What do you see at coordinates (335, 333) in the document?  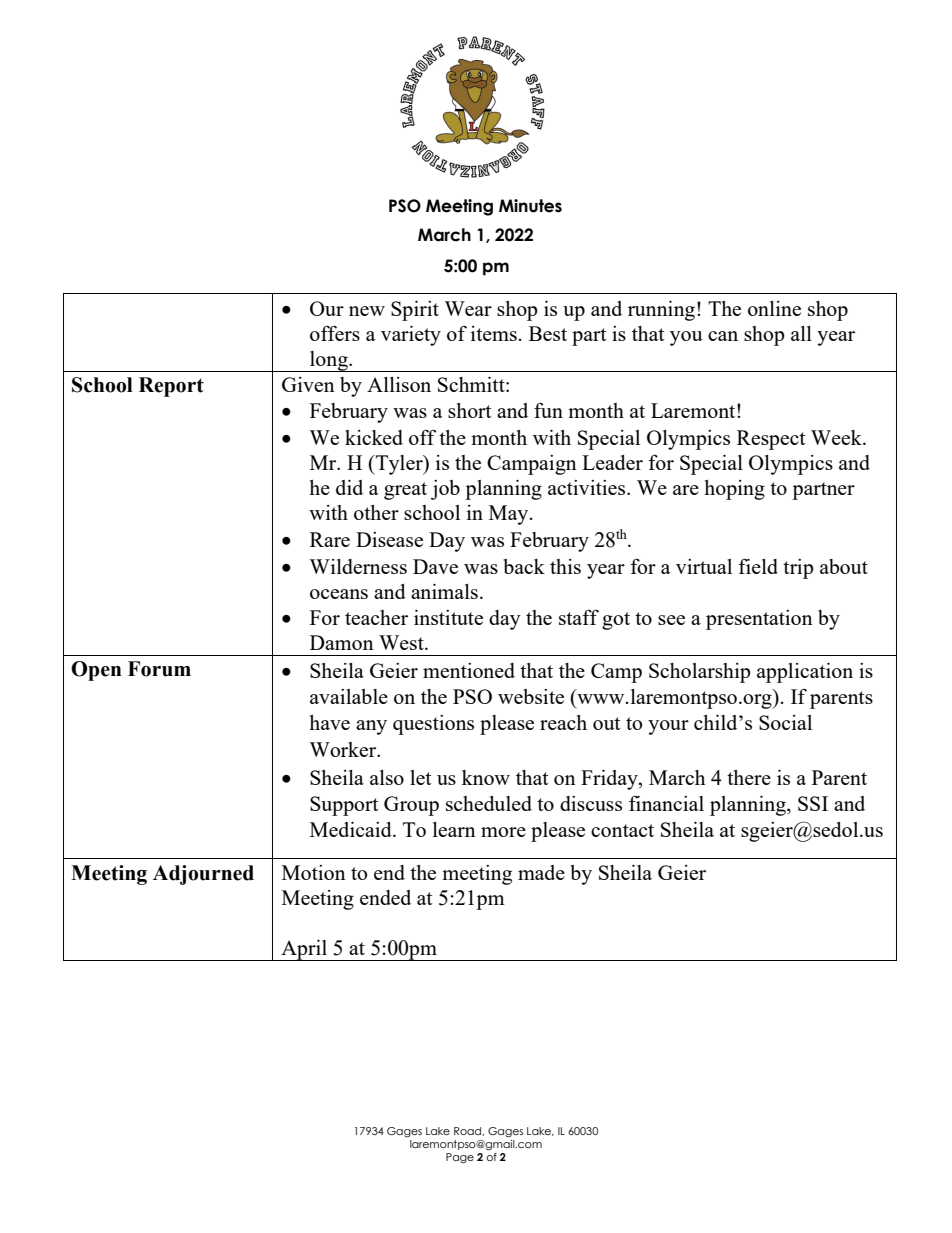 I see `offers` at bounding box center [335, 333].
